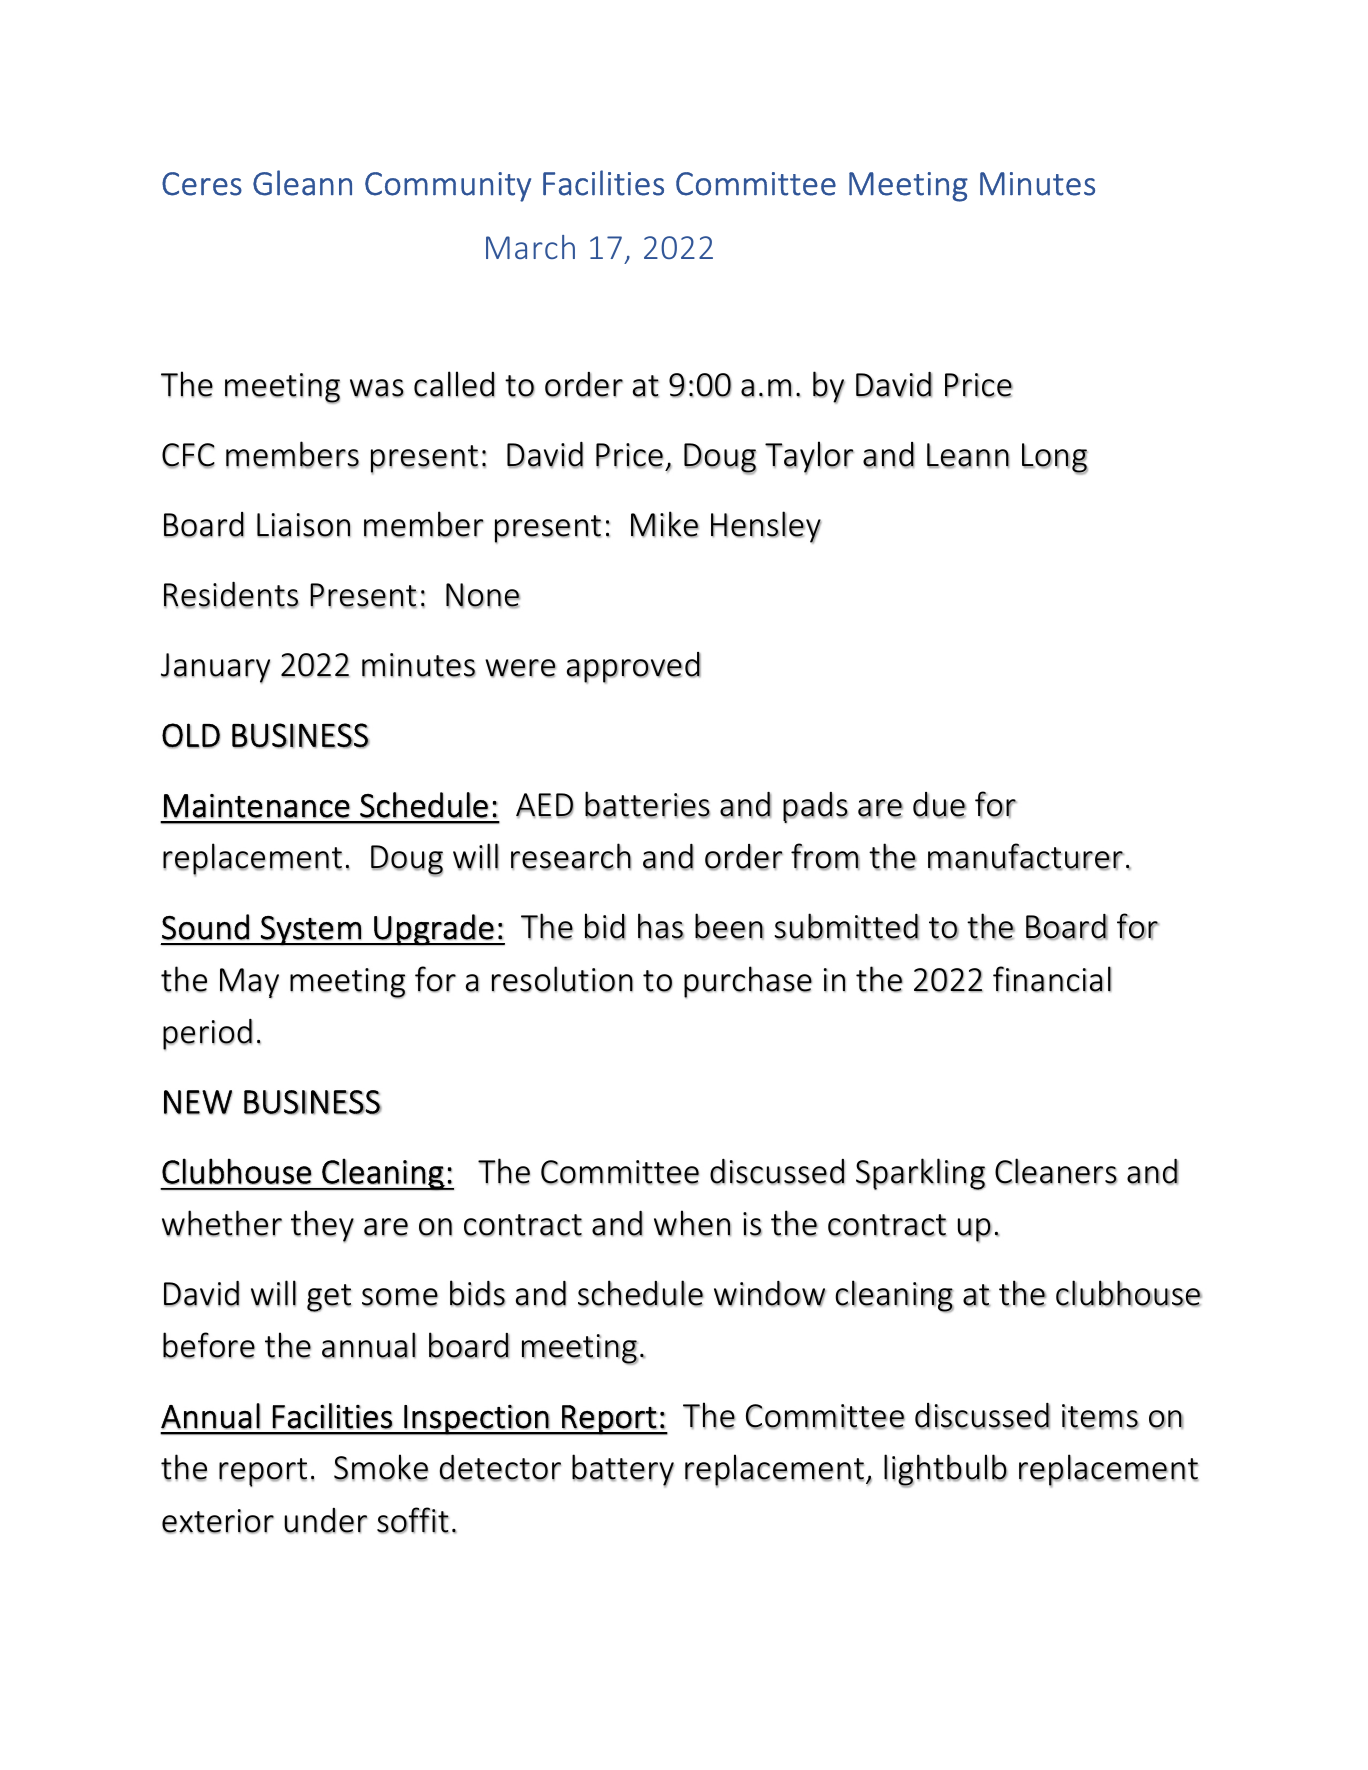  Describe the element at coordinates (1055, 459) in the image. I see `Long` at that location.
